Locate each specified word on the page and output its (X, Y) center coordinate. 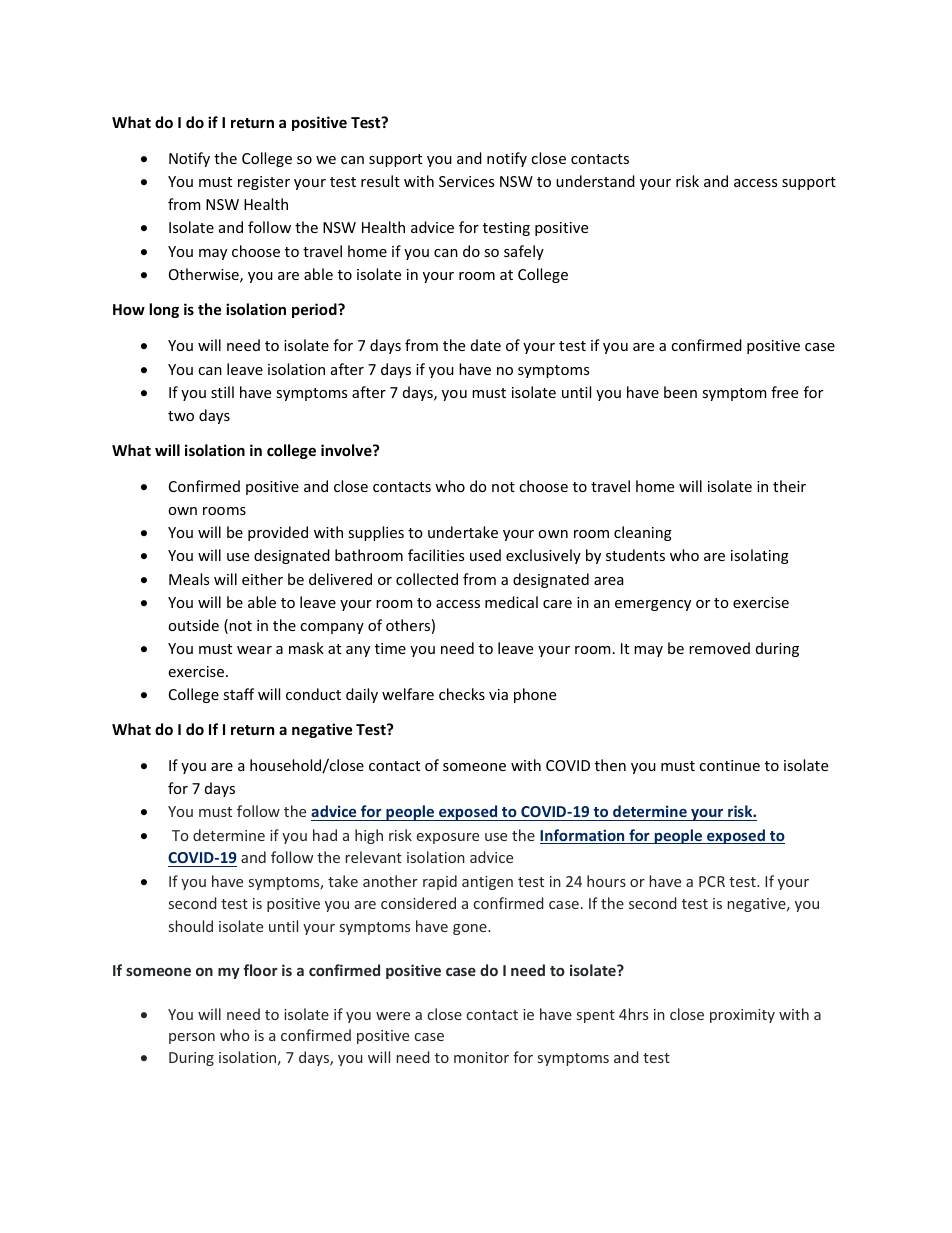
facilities (436, 555)
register (264, 183)
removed (719, 648)
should (191, 926)
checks (462, 694)
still (222, 392)
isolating (760, 556)
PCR (712, 881)
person (192, 1038)
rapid (440, 882)
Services (466, 181)
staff (238, 694)
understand (595, 181)
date (486, 345)
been (680, 392)
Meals (189, 579)
